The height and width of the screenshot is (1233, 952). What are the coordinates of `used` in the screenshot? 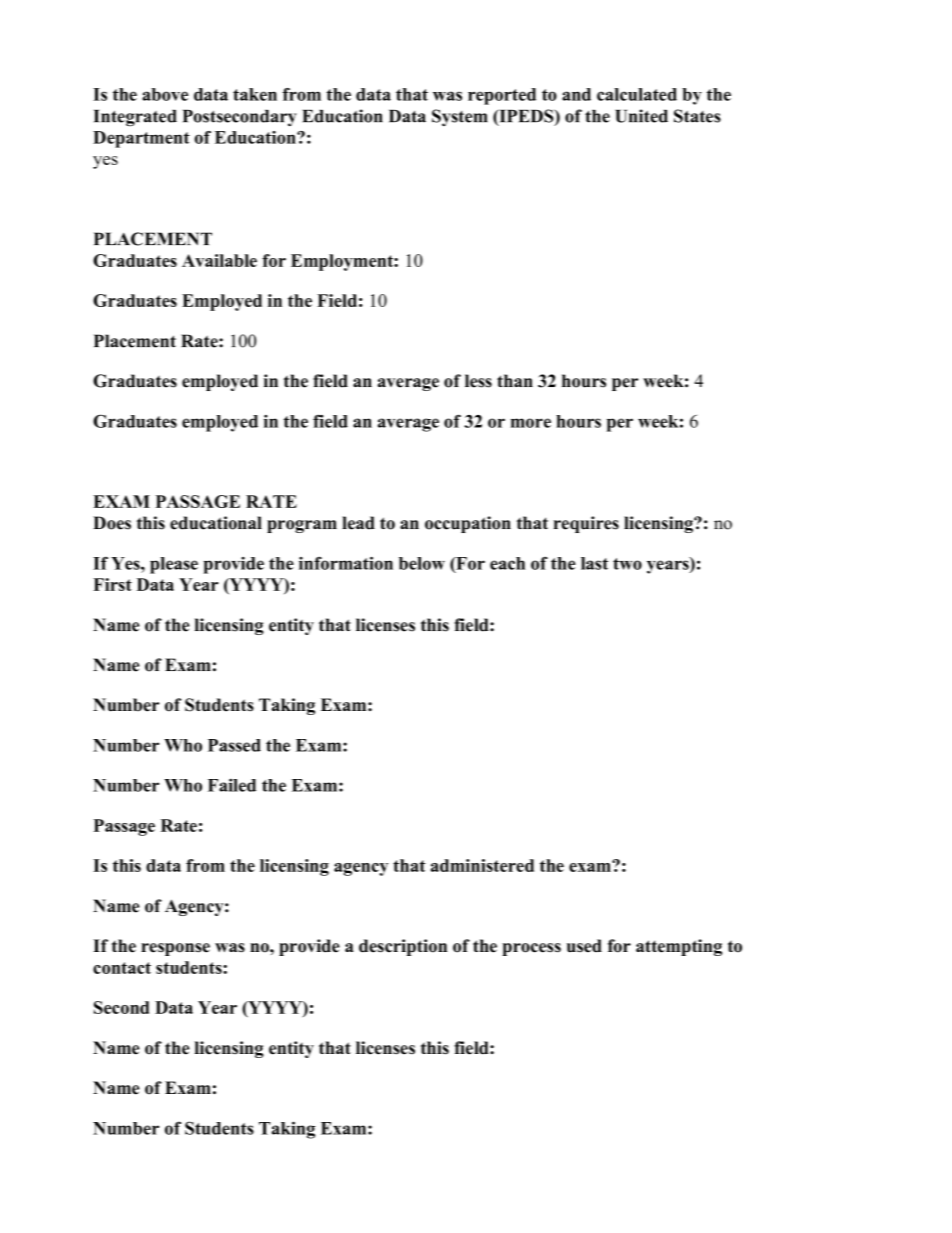 It's located at (584, 946).
